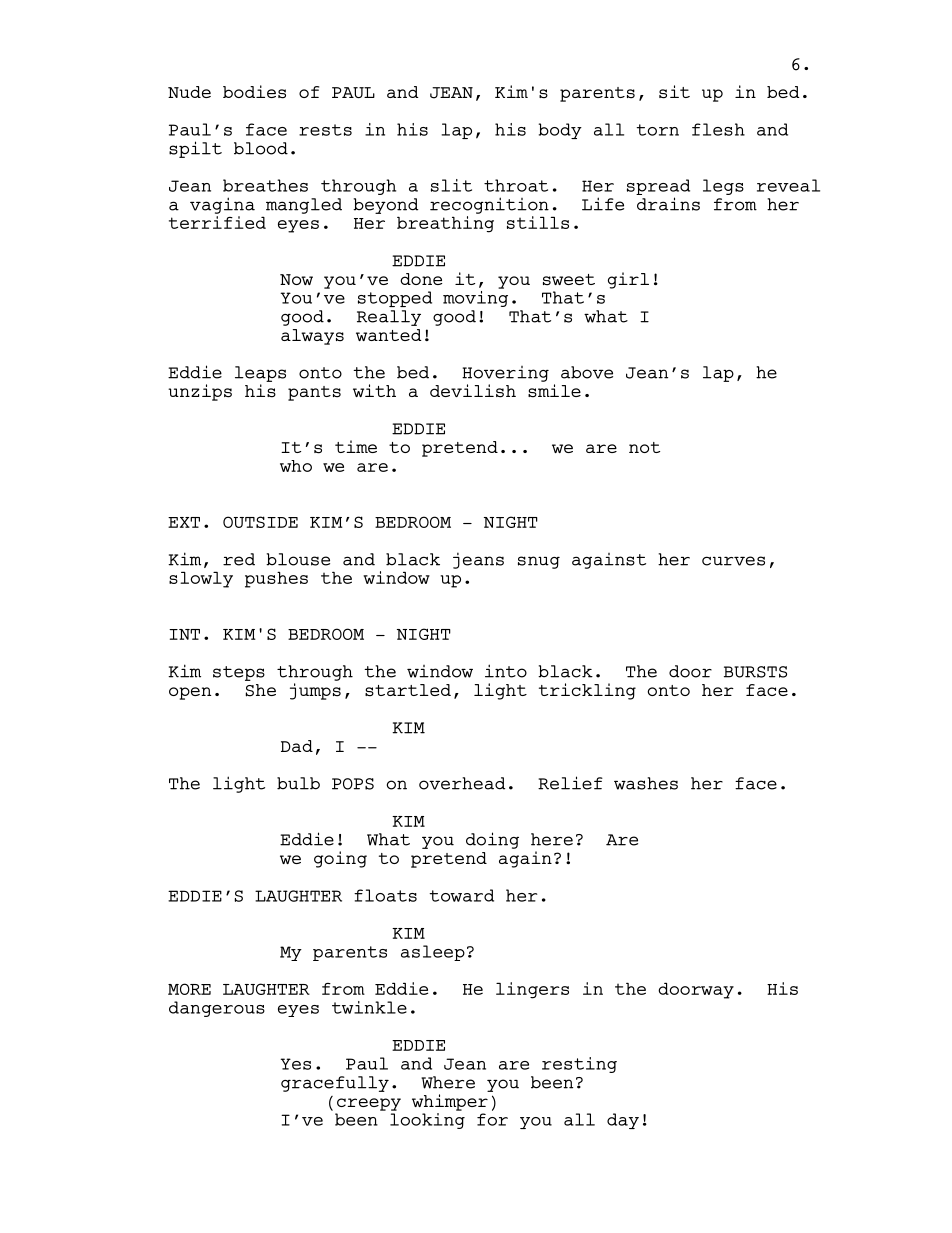 The width and height of the screenshot is (952, 1233). Describe the element at coordinates (261, 148) in the screenshot. I see `blood` at that location.
